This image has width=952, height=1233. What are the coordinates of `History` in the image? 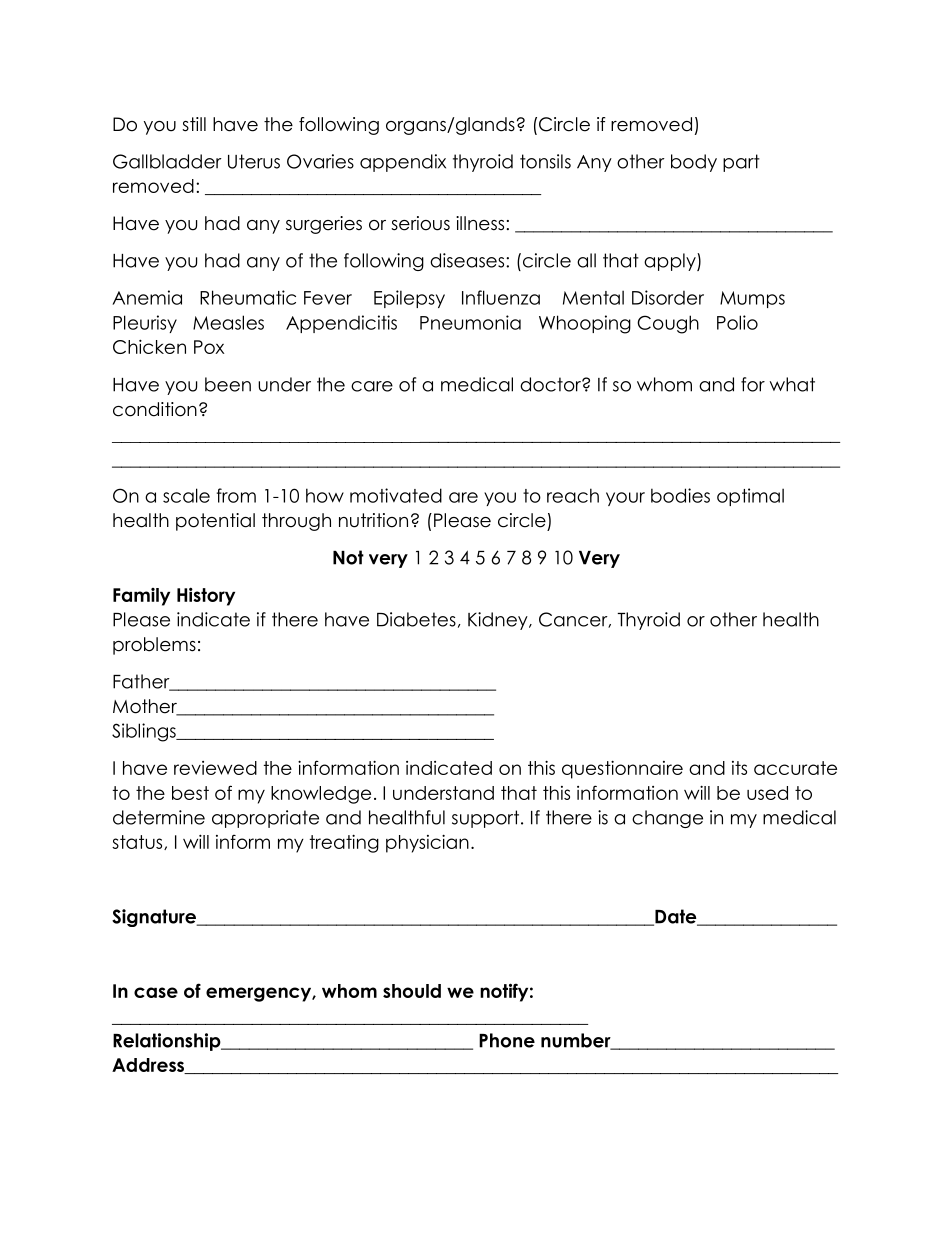 It's located at (206, 596).
